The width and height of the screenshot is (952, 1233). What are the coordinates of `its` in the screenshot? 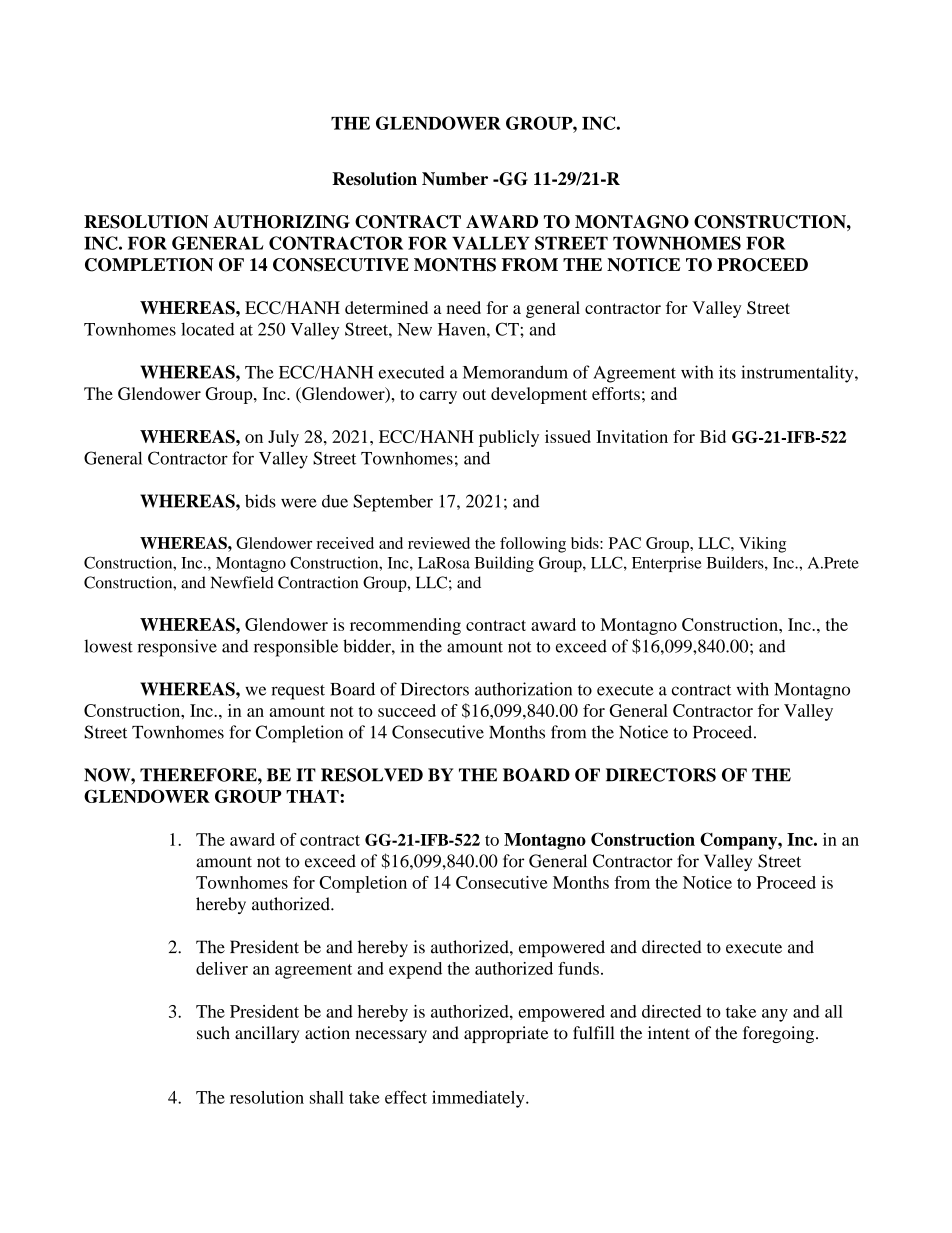 It's located at (727, 372).
